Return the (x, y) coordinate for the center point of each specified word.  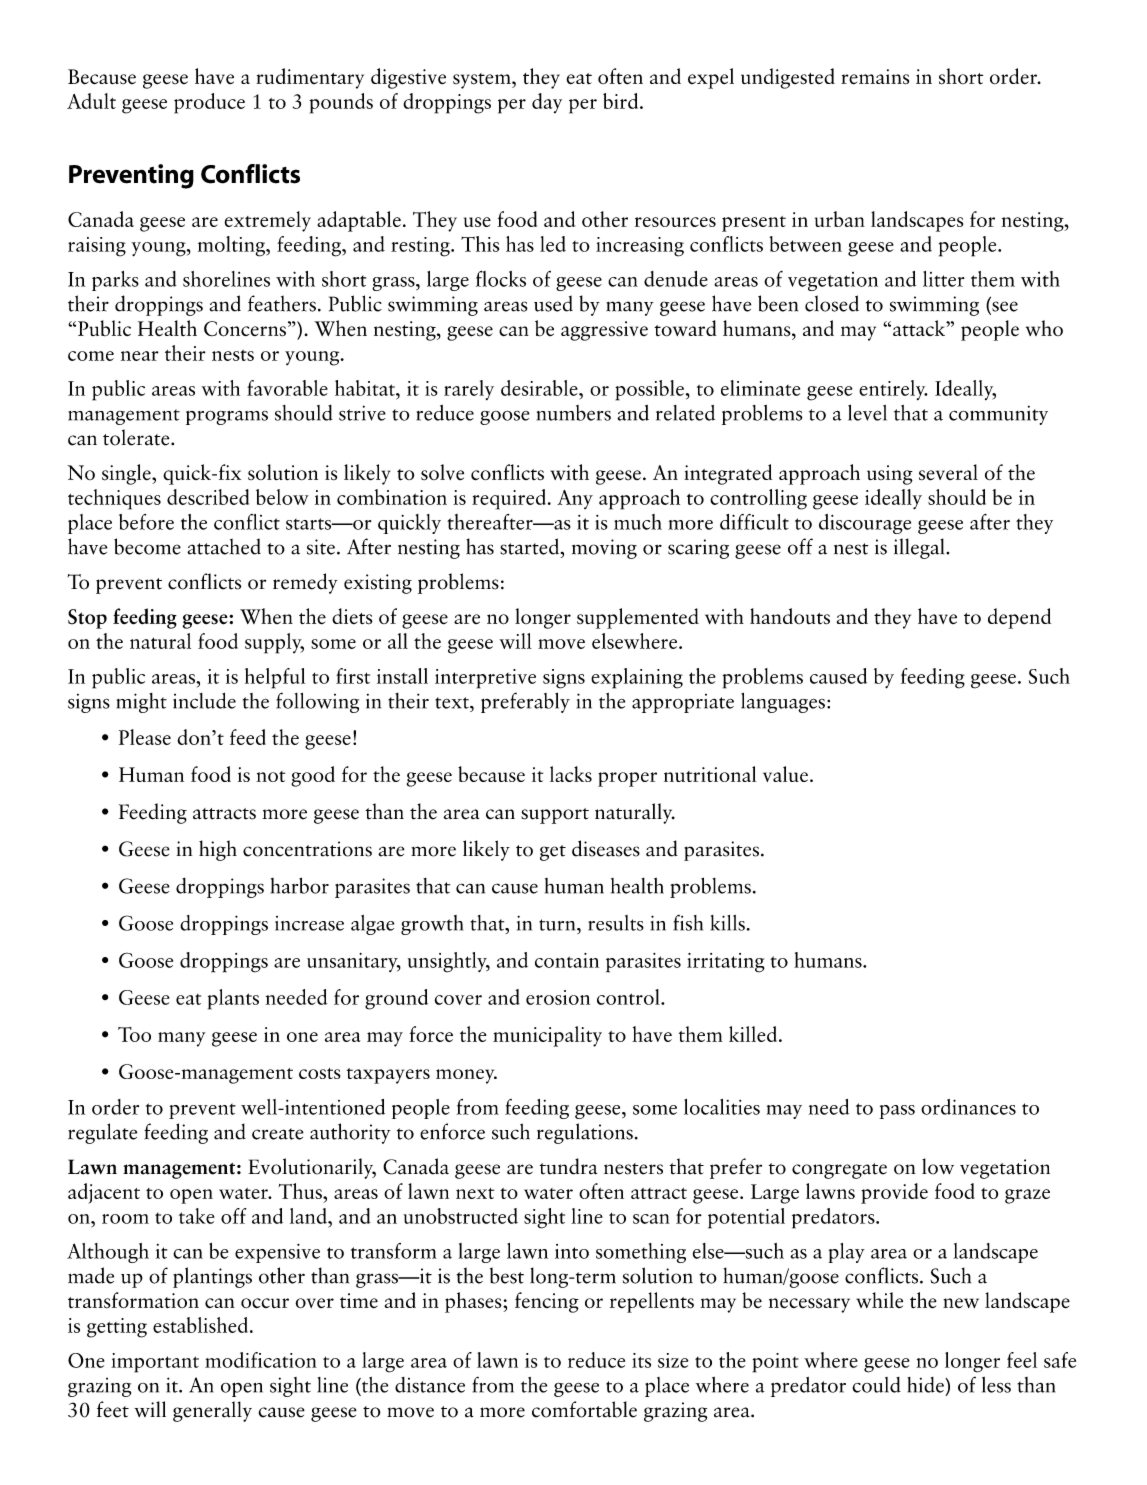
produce (209, 103)
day (547, 103)
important (155, 1363)
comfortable (584, 1409)
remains (875, 77)
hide (926, 1385)
